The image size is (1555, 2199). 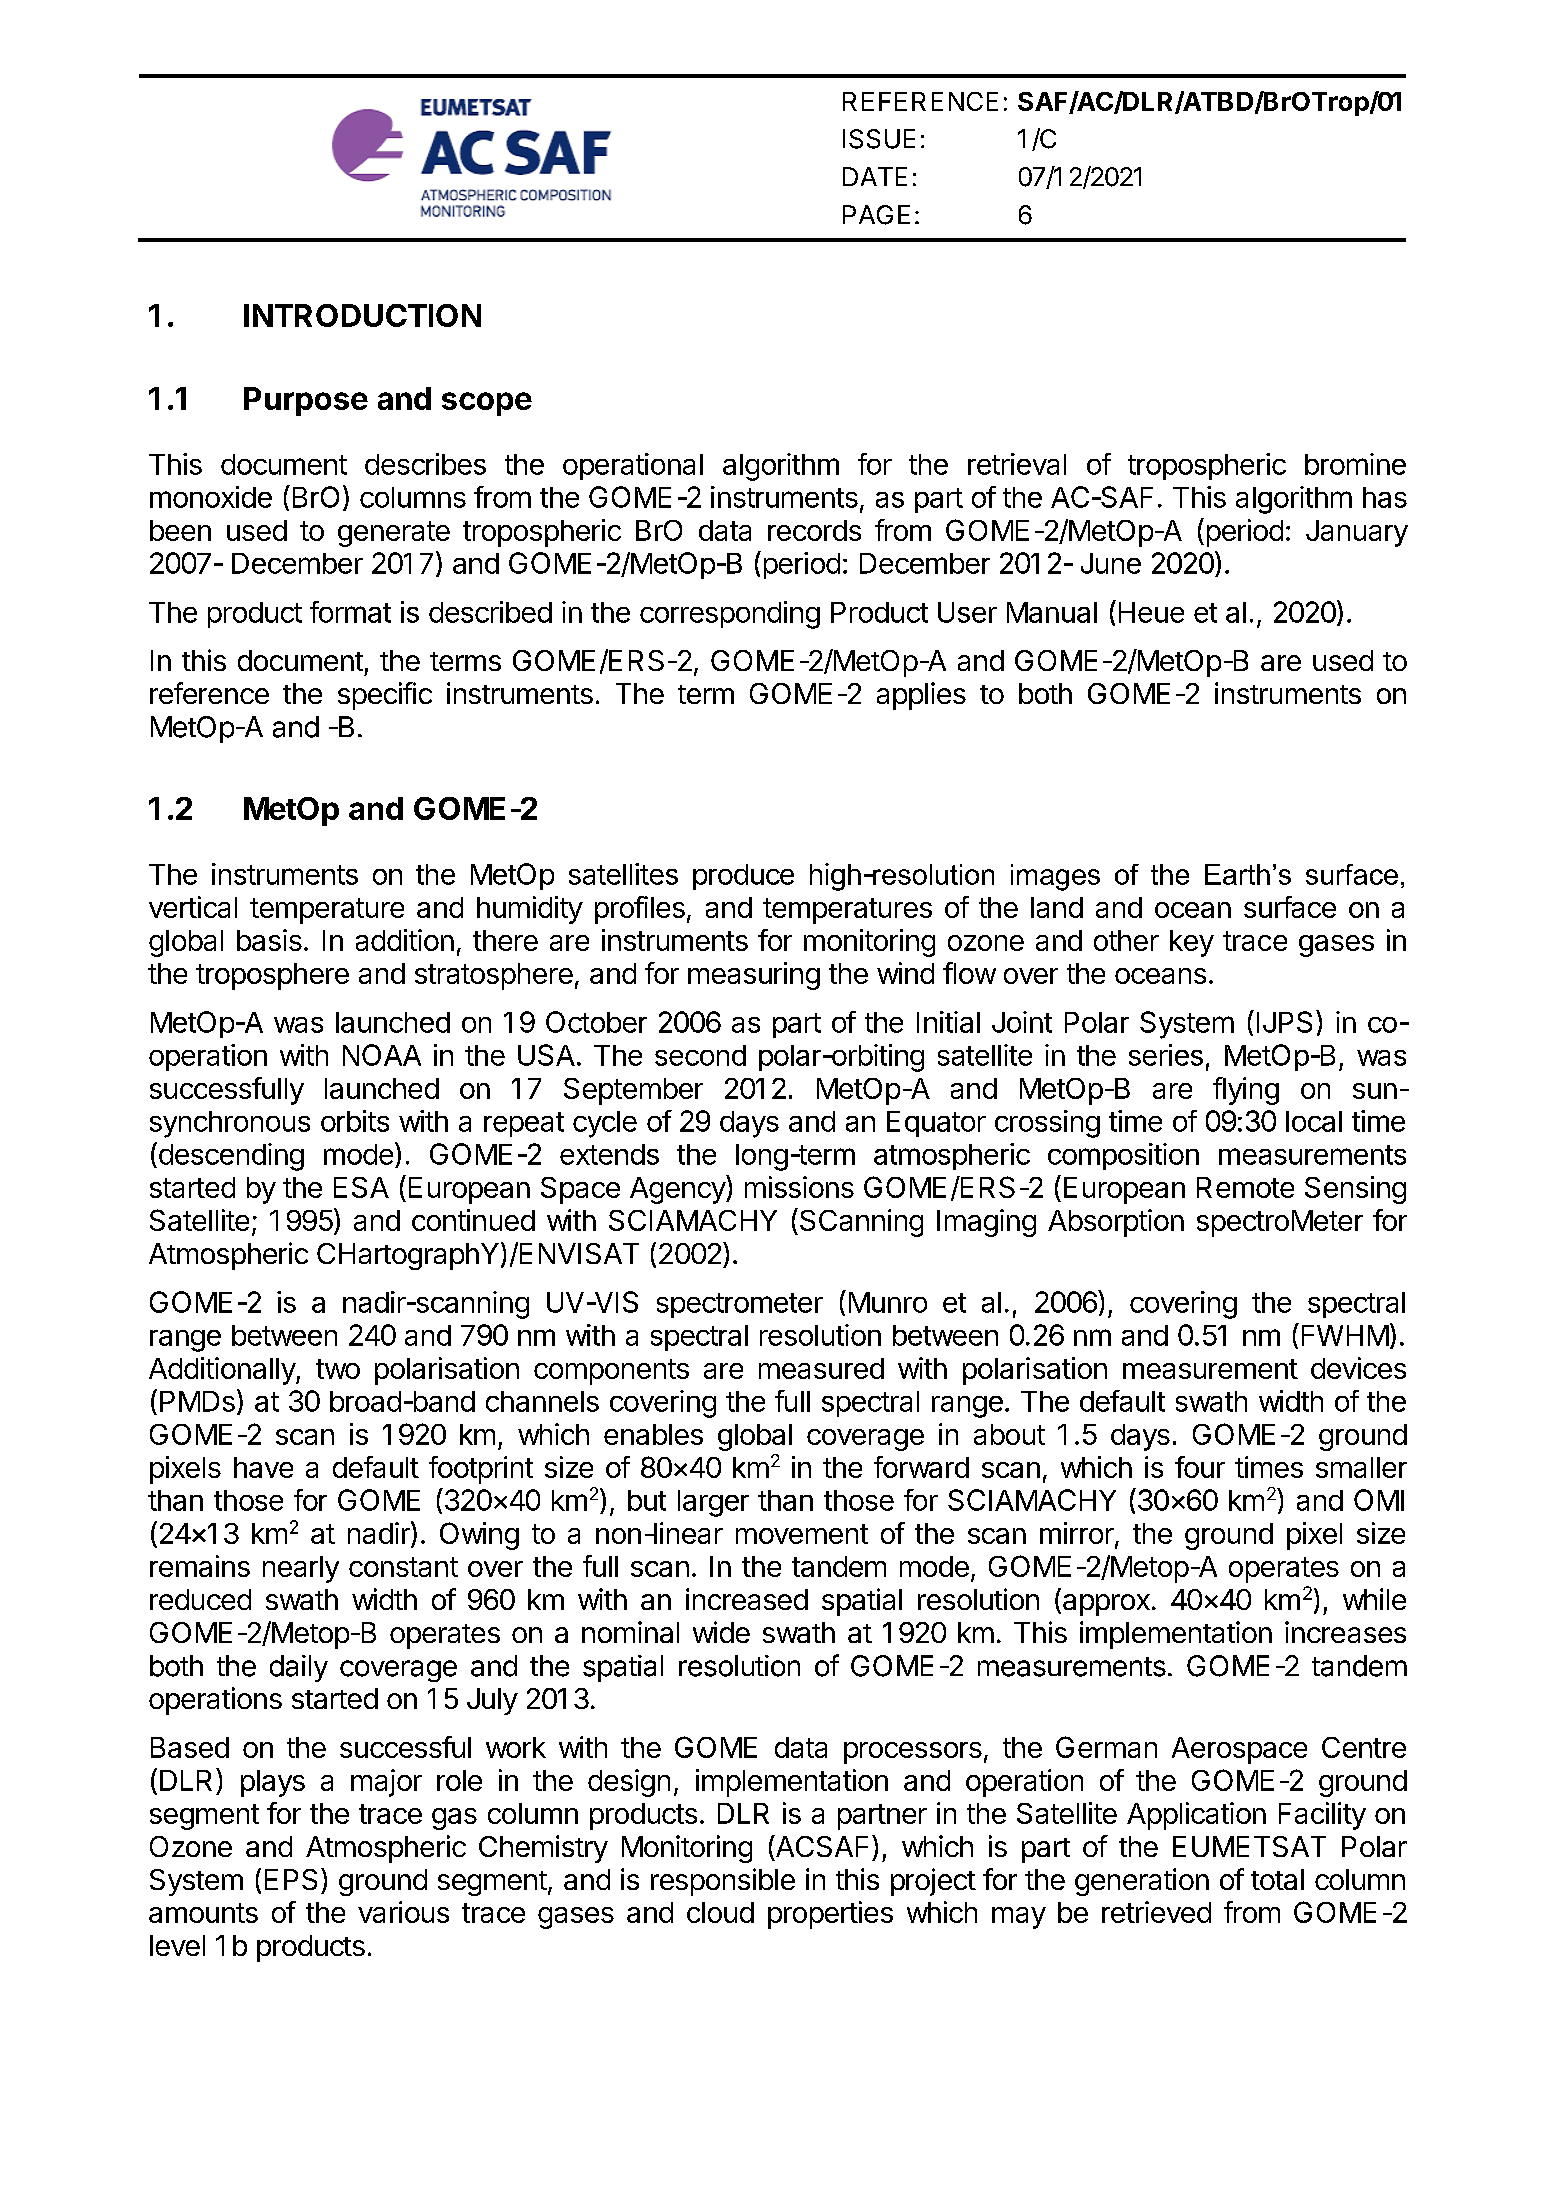 What do you see at coordinates (875, 176) in the document?
I see `DATE` at bounding box center [875, 176].
